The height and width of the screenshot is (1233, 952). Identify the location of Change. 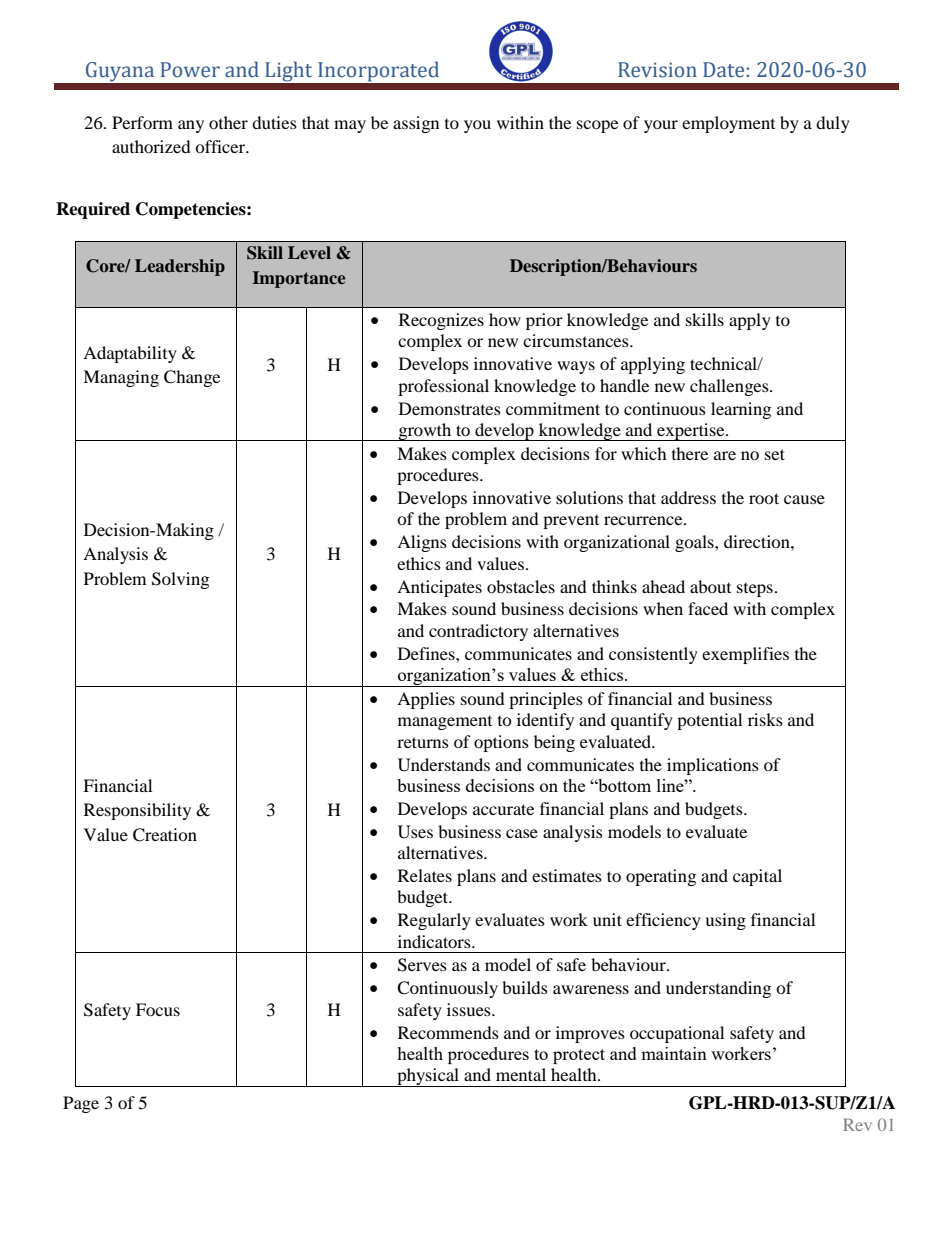
(192, 378).
